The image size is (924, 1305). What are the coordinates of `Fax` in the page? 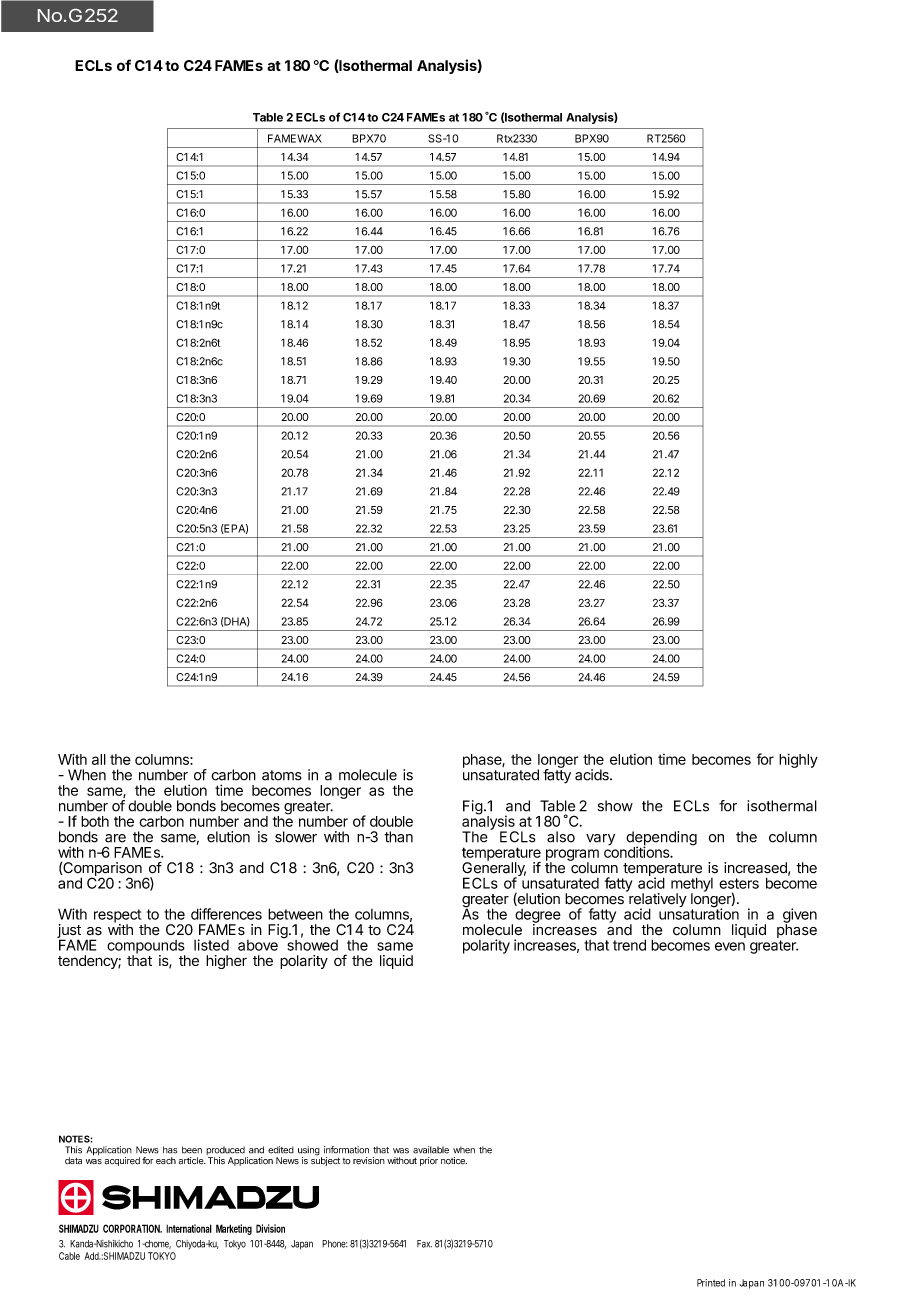 It's located at (424, 1244).
